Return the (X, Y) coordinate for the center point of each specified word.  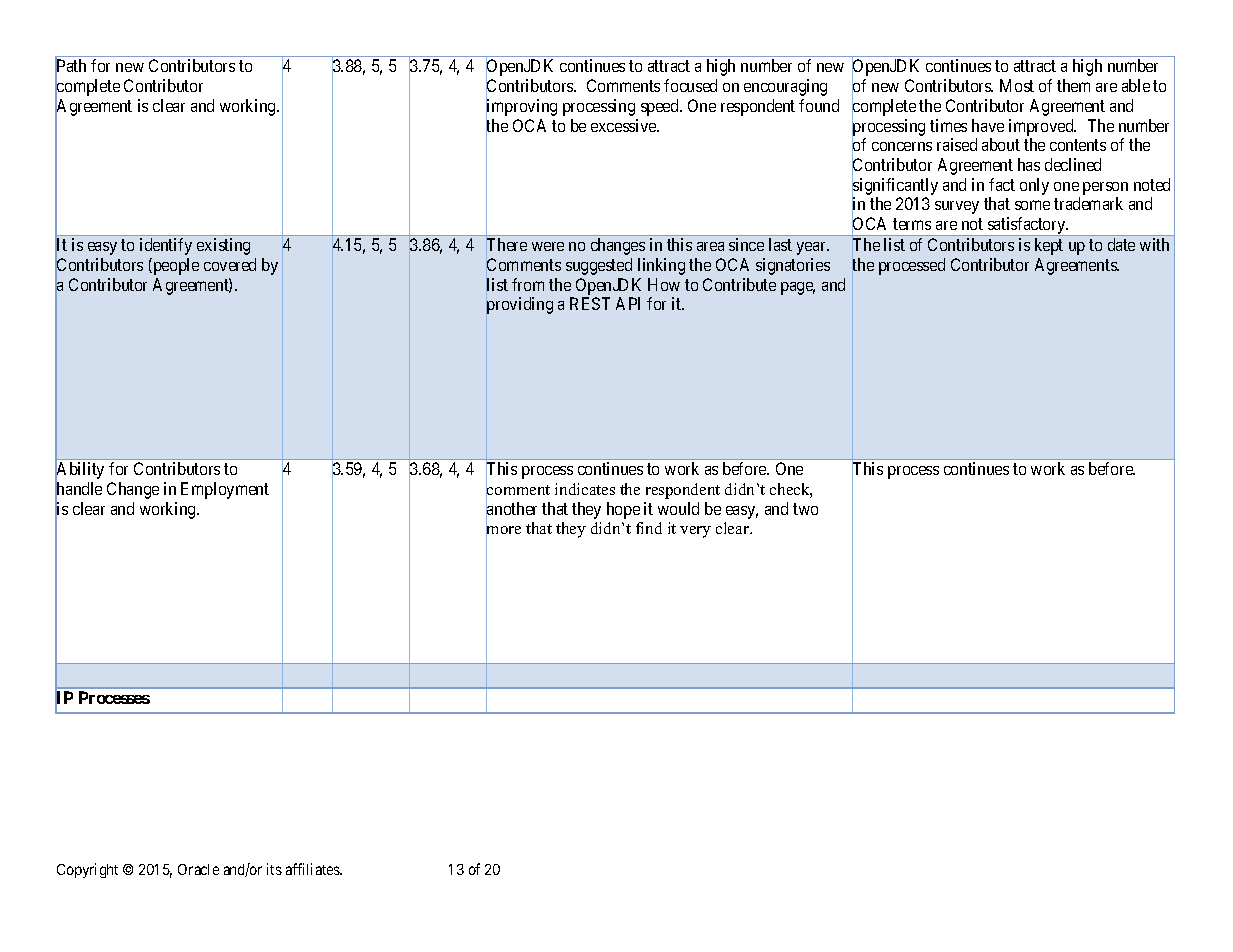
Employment (225, 490)
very (695, 532)
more (503, 531)
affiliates (313, 869)
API (628, 303)
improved (1042, 127)
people (175, 266)
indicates (585, 489)
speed (661, 107)
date (1121, 244)
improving (521, 108)
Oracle (198, 869)
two (805, 509)
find (649, 528)
